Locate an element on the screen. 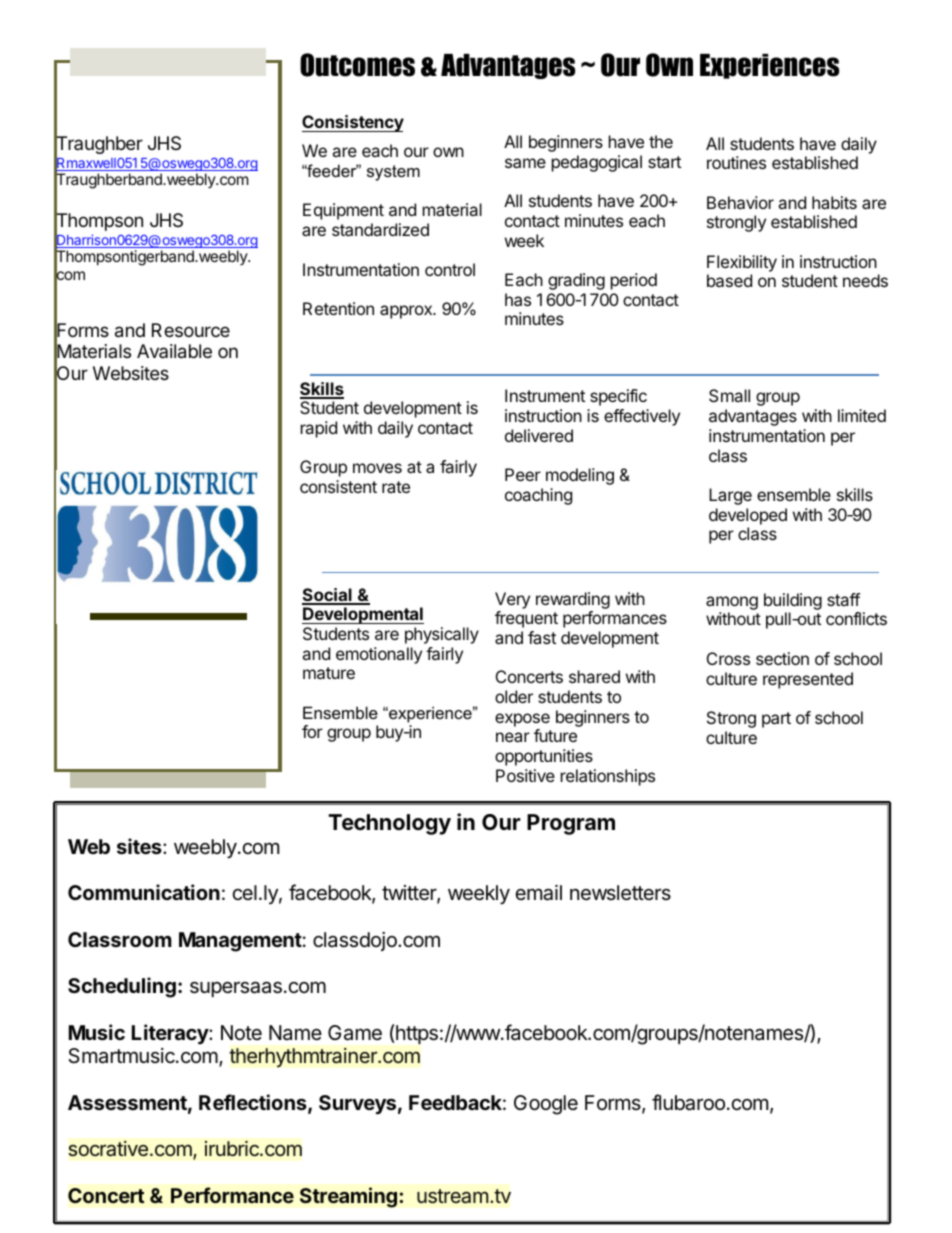 This screenshot has width=952, height=1233. Streaming is located at coordinates (348, 1197).
